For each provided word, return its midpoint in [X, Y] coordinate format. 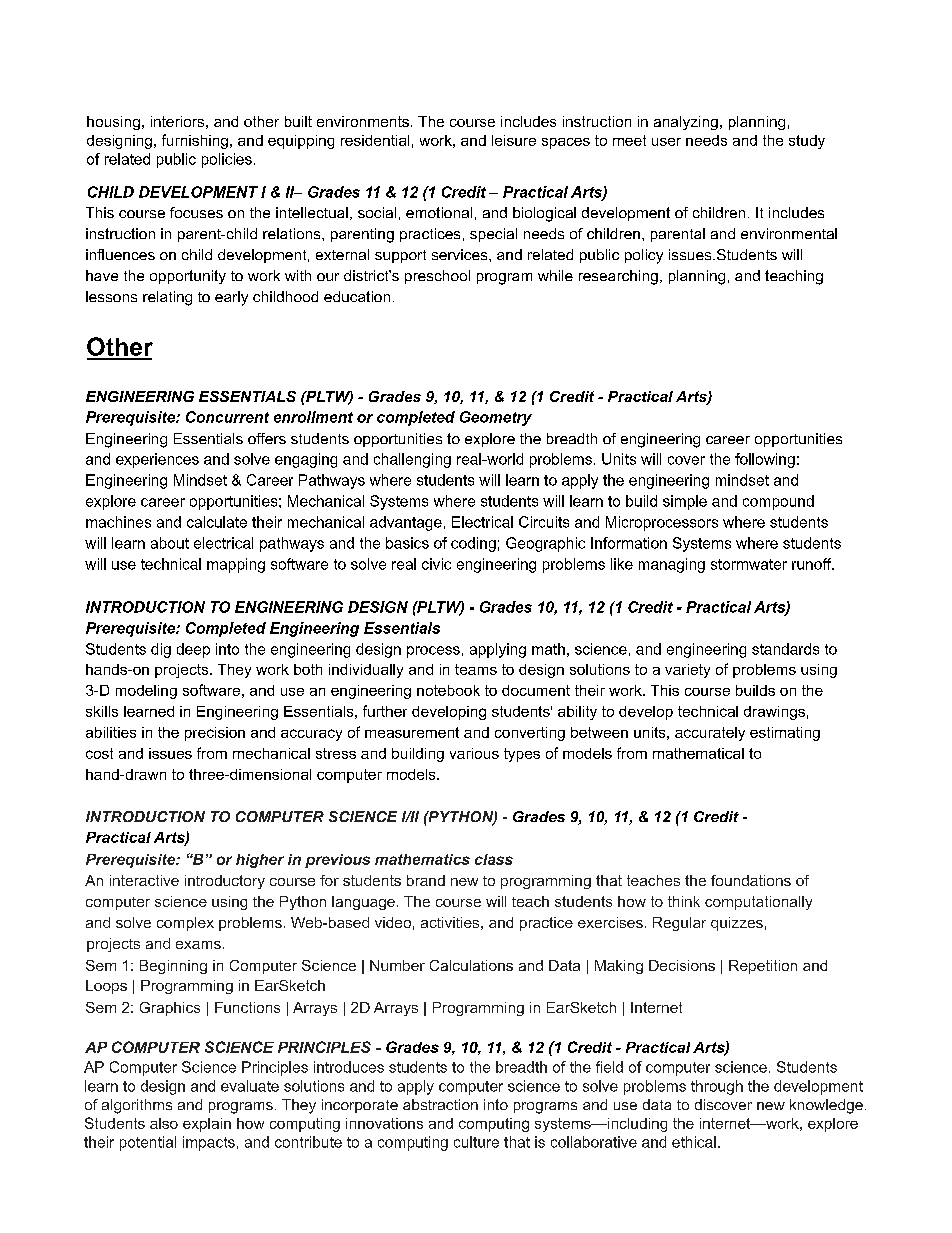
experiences [157, 460]
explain [207, 1125]
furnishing [195, 141]
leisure [514, 140]
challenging [412, 460]
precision [215, 734]
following [765, 460]
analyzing [686, 123]
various [474, 753]
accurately [710, 734]
